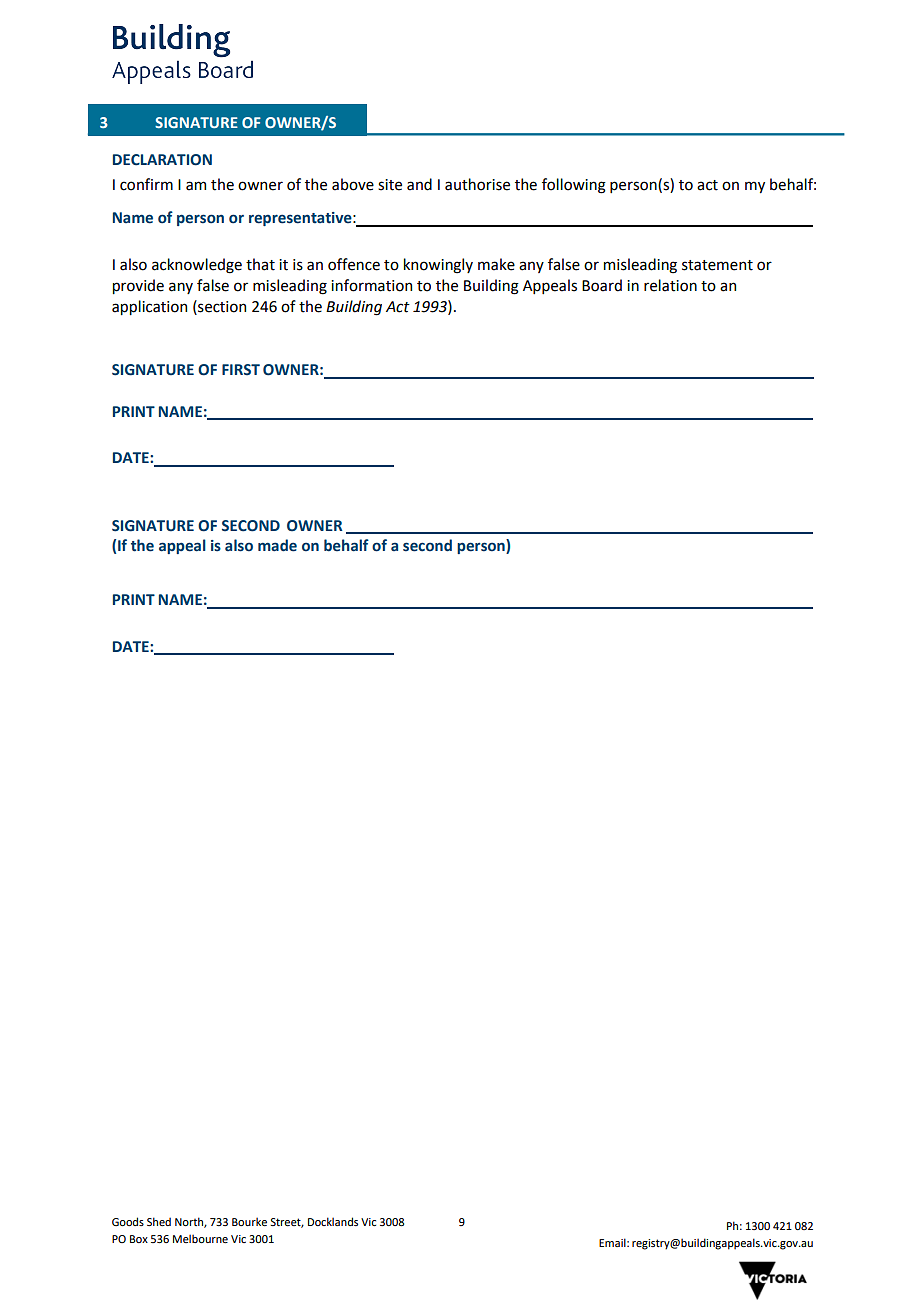 This screenshot has height=1308, width=924. What do you see at coordinates (149, 307) in the screenshot?
I see `application` at bounding box center [149, 307].
